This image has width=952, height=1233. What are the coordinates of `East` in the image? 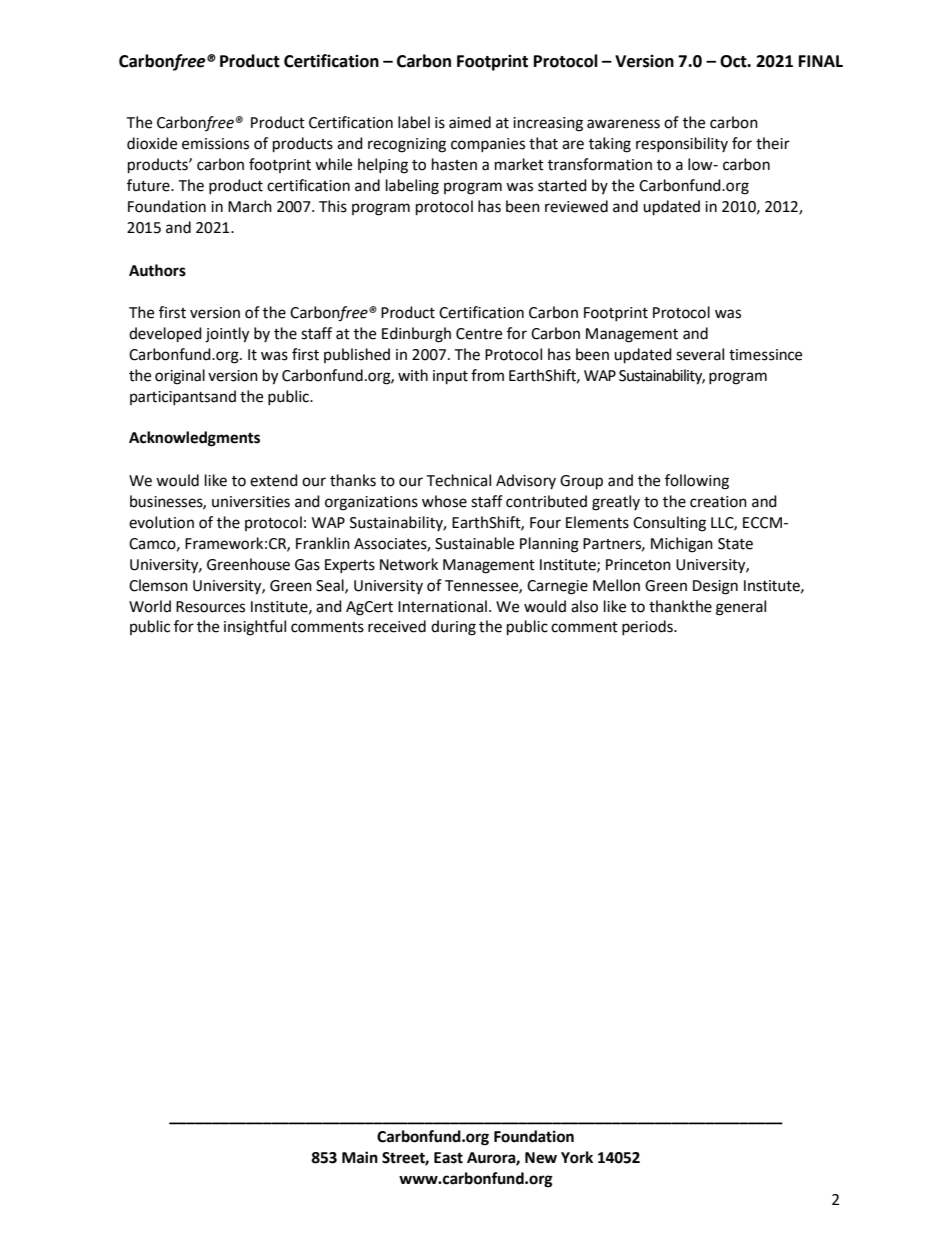 It's located at (448, 1158).
